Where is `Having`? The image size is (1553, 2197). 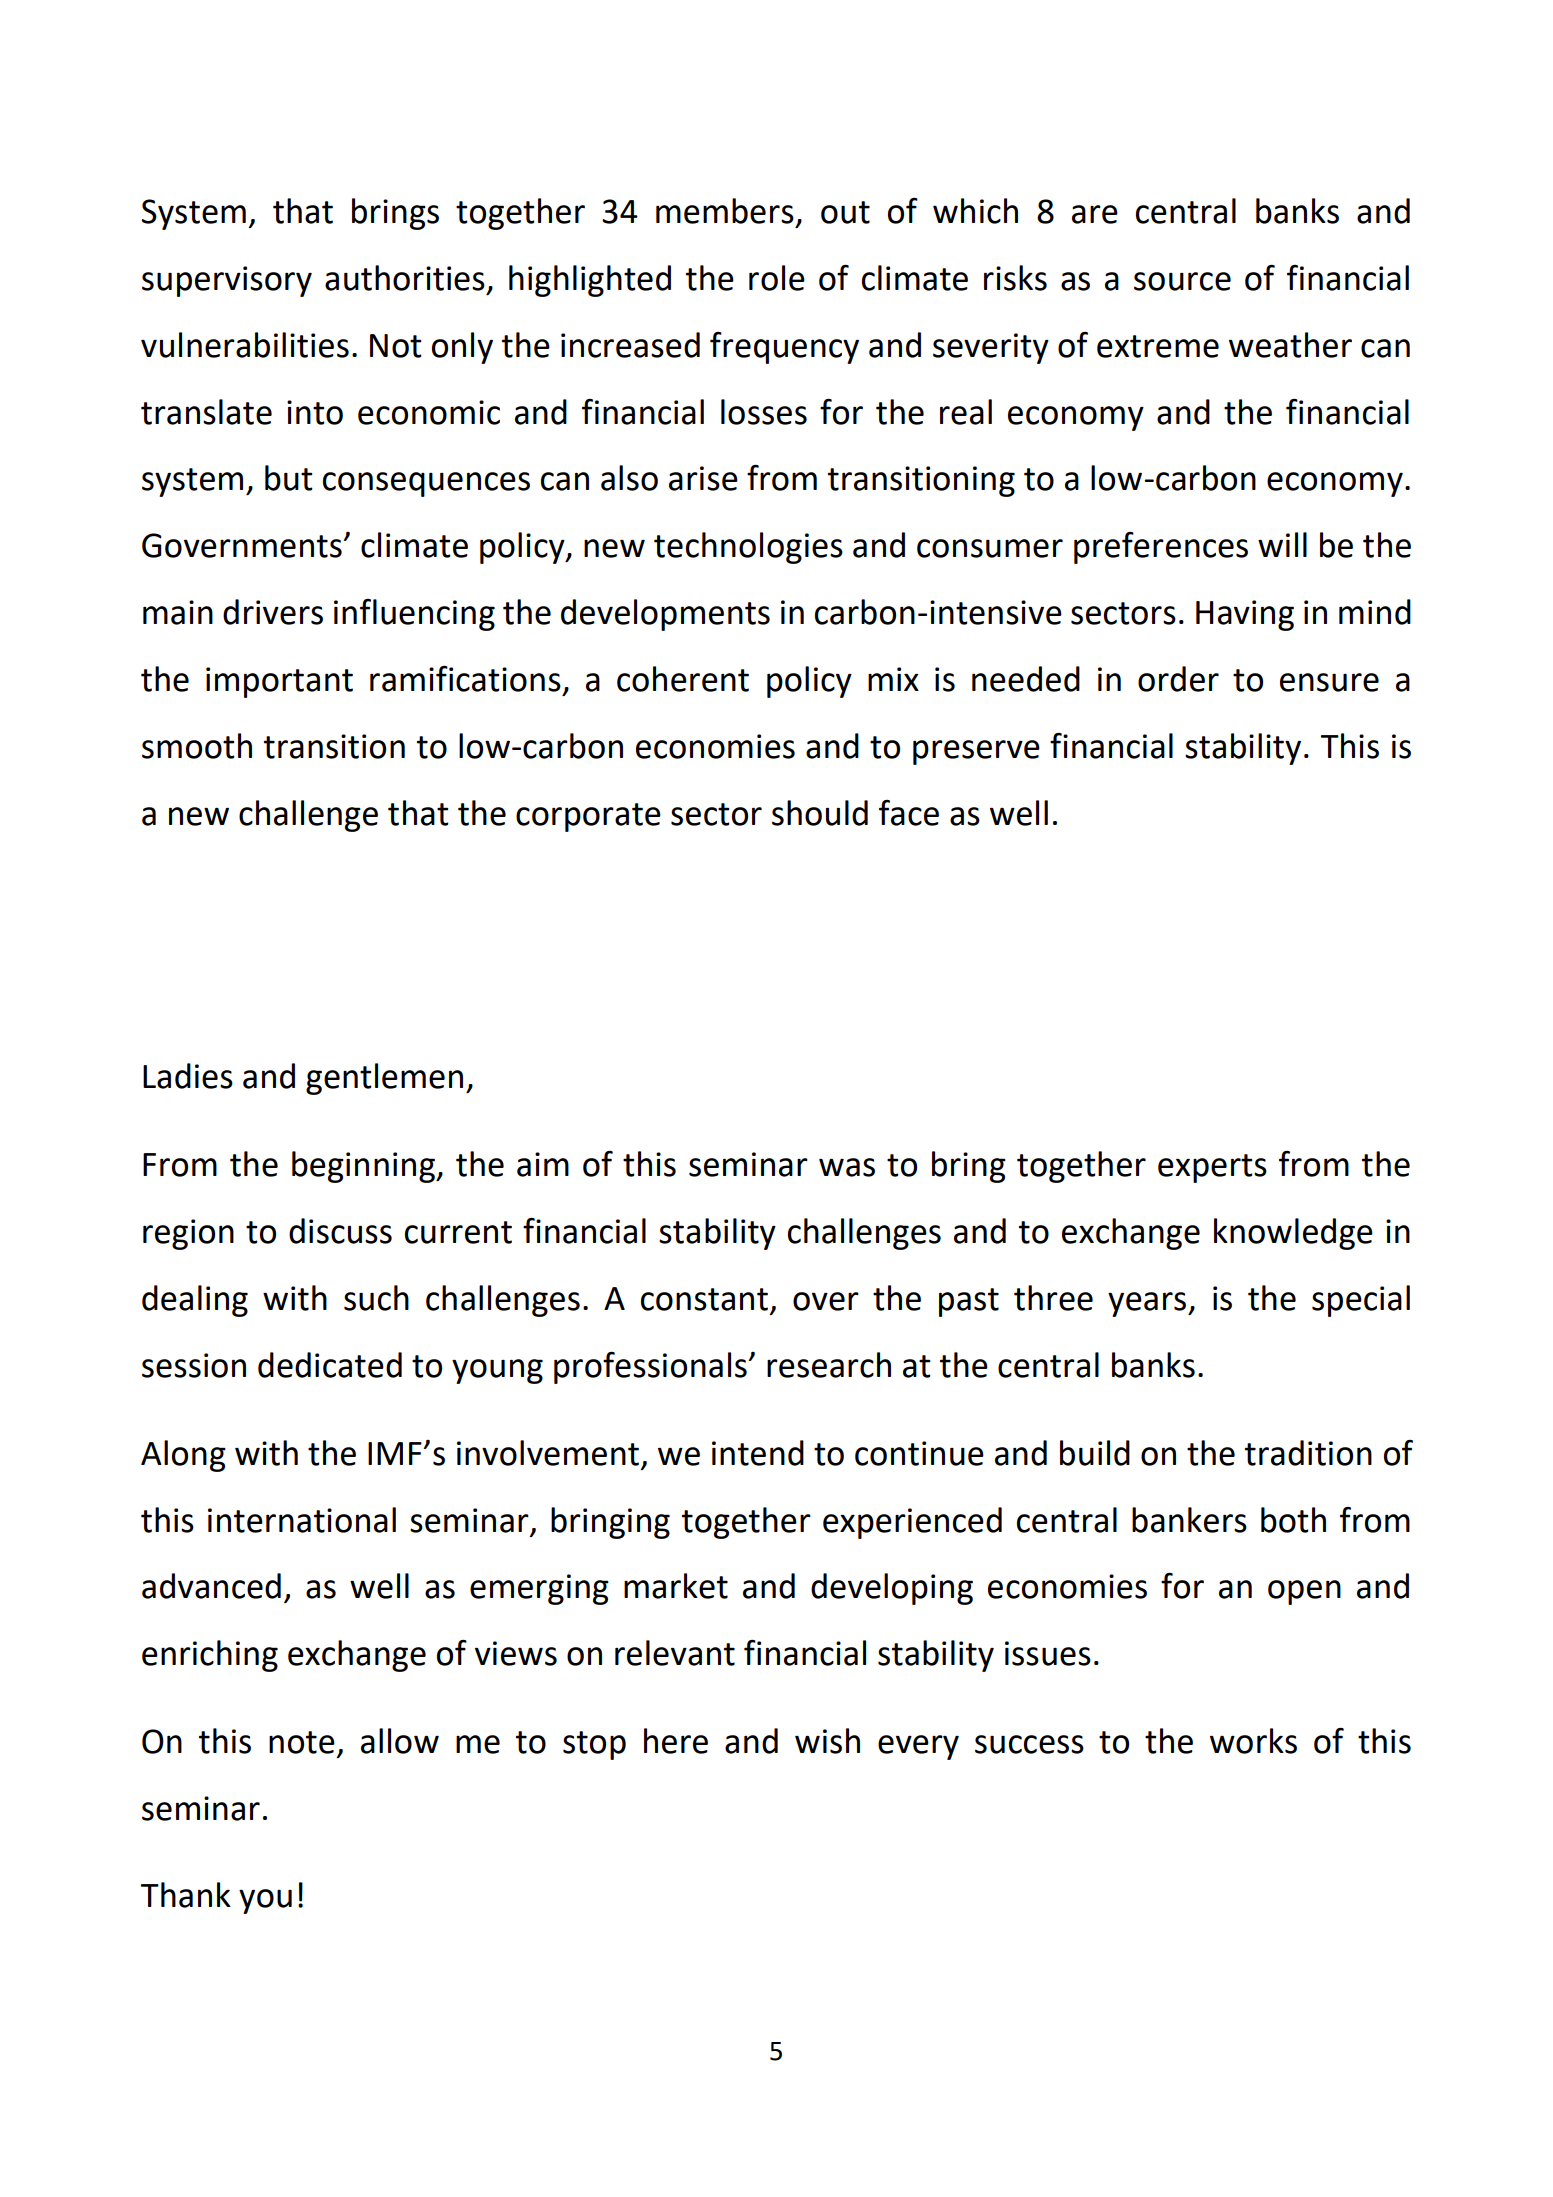 Having is located at coordinates (1245, 615).
